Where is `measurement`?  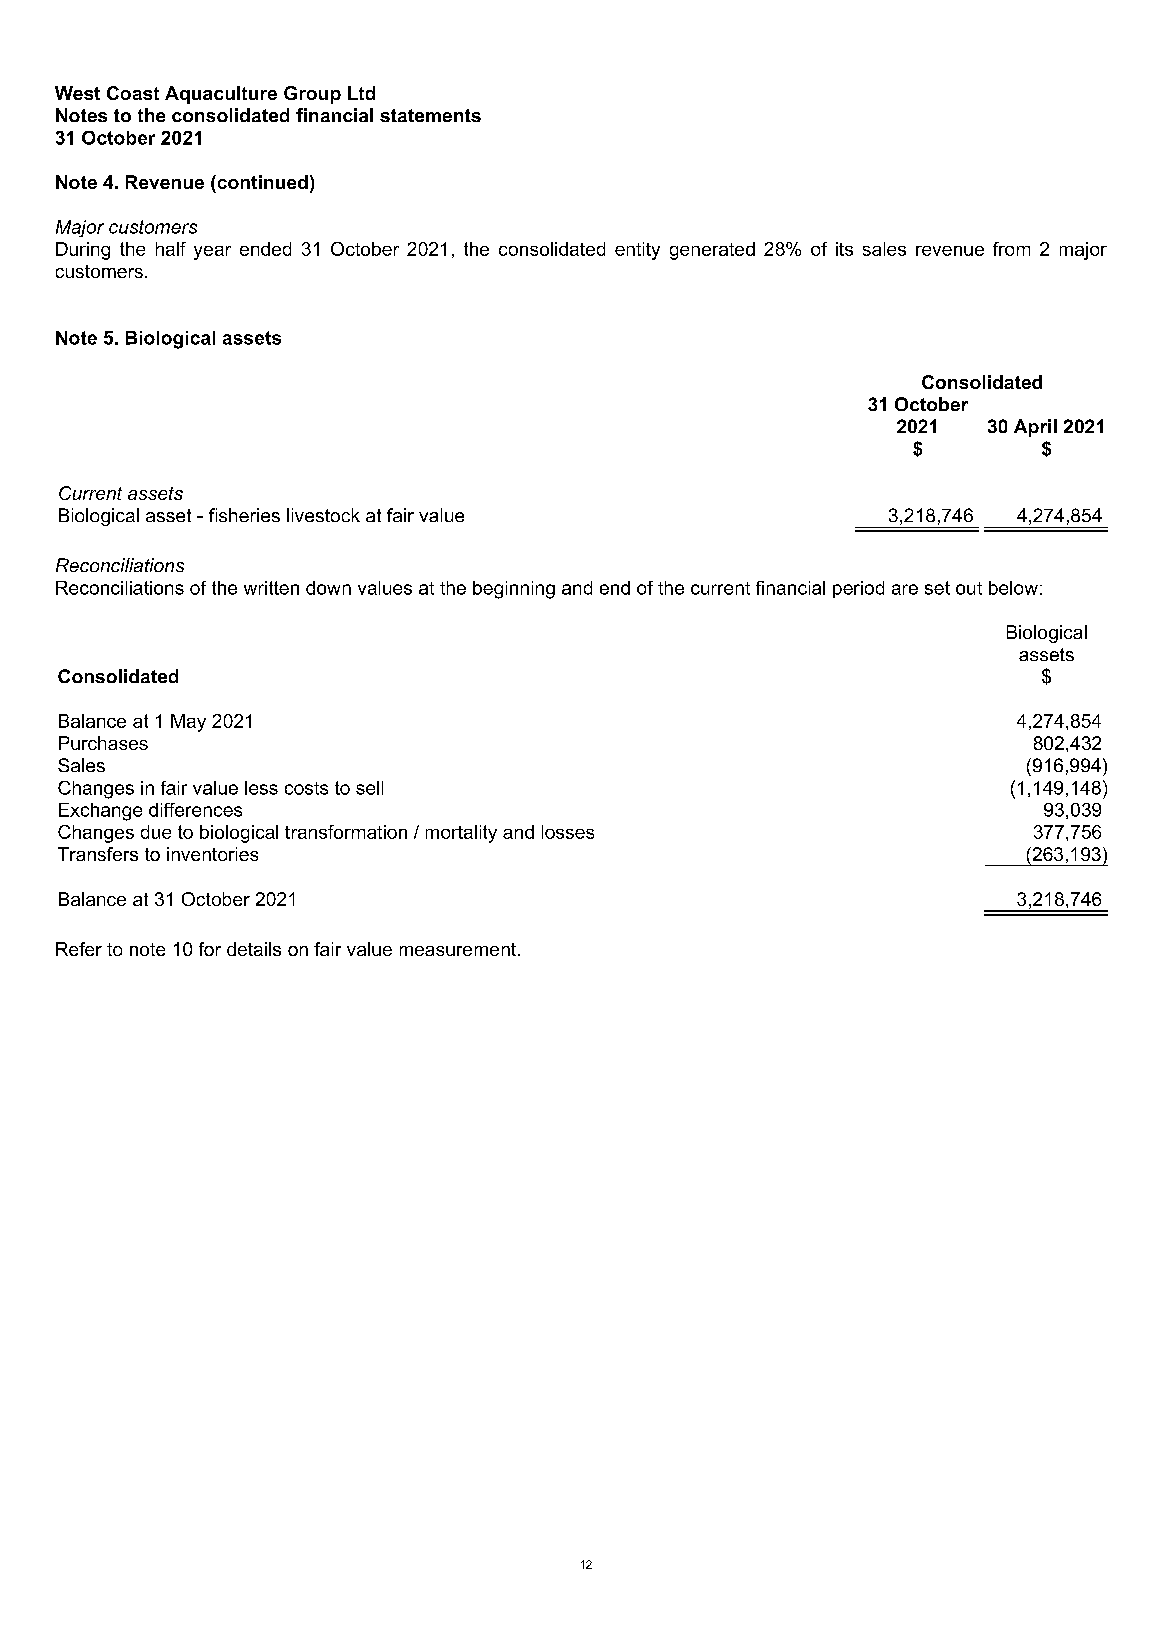 measurement is located at coordinates (458, 949).
